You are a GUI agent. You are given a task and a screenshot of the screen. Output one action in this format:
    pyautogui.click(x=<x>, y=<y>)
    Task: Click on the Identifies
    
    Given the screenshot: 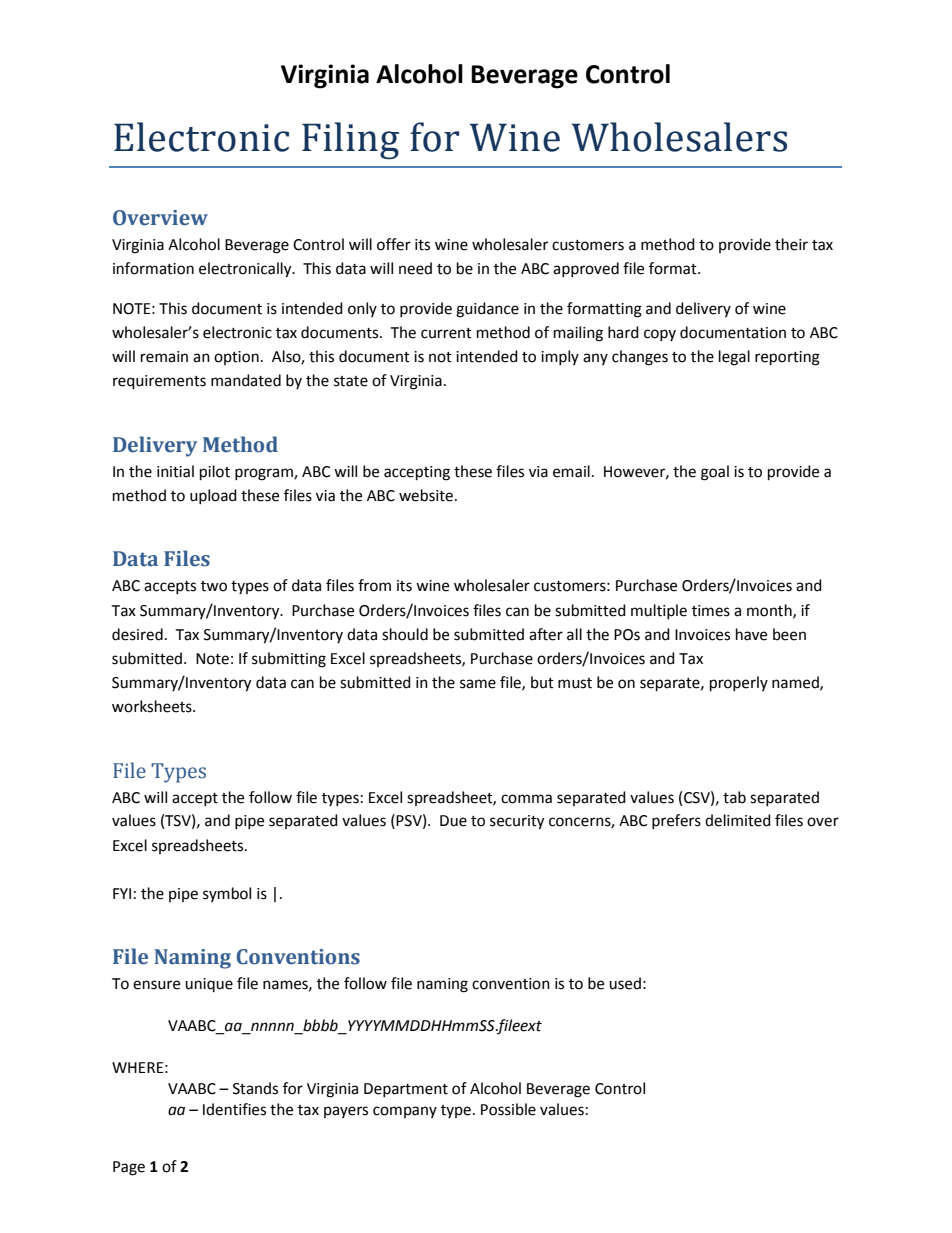 What is the action you would take?
    pyautogui.click(x=234, y=1109)
